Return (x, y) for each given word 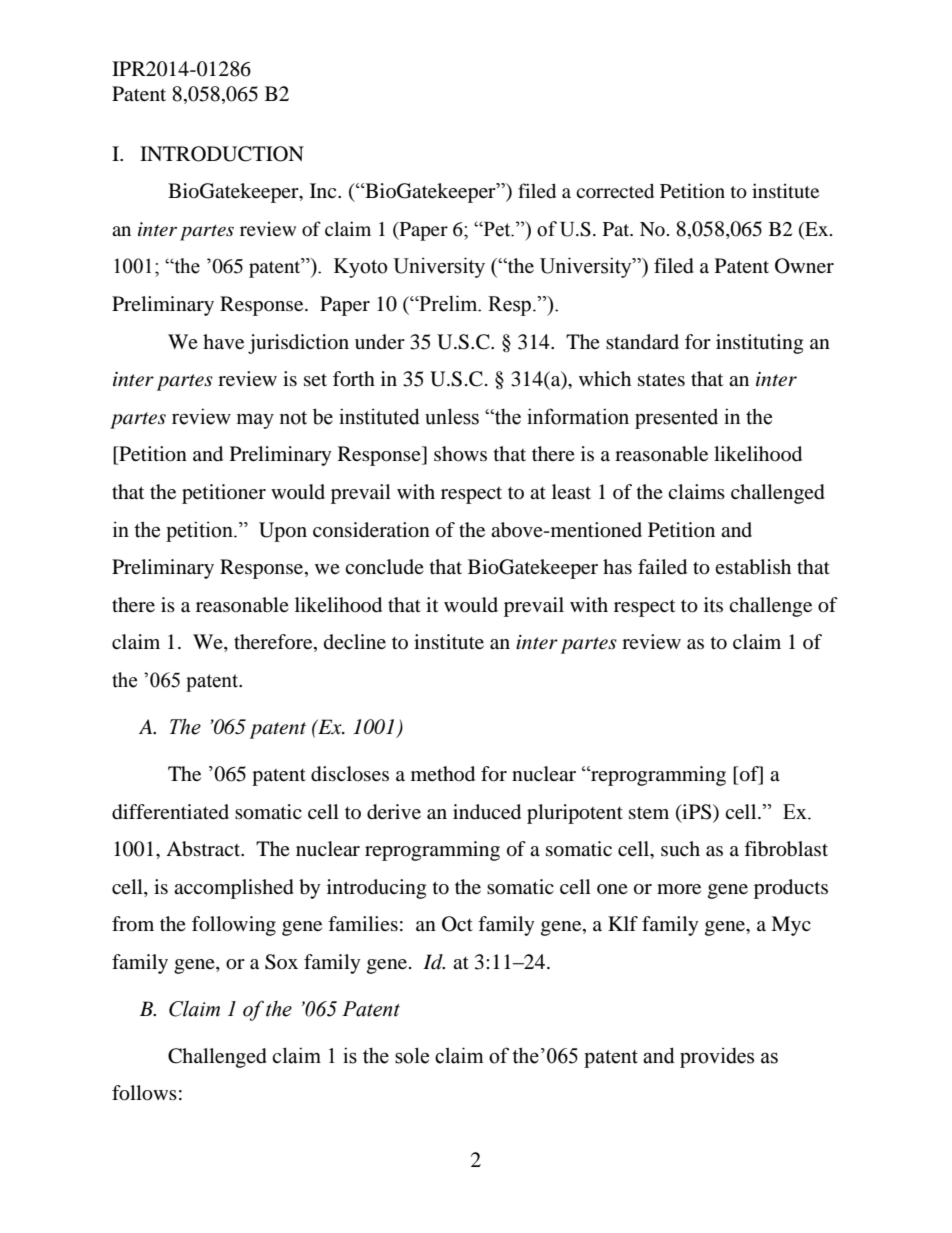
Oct (457, 924)
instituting (759, 344)
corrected (615, 190)
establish (753, 567)
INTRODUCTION (222, 154)
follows (144, 1093)
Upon (283, 532)
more (679, 889)
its (713, 604)
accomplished (234, 889)
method (443, 774)
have (223, 341)
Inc (324, 190)
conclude (384, 567)
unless (452, 416)
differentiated (170, 812)
